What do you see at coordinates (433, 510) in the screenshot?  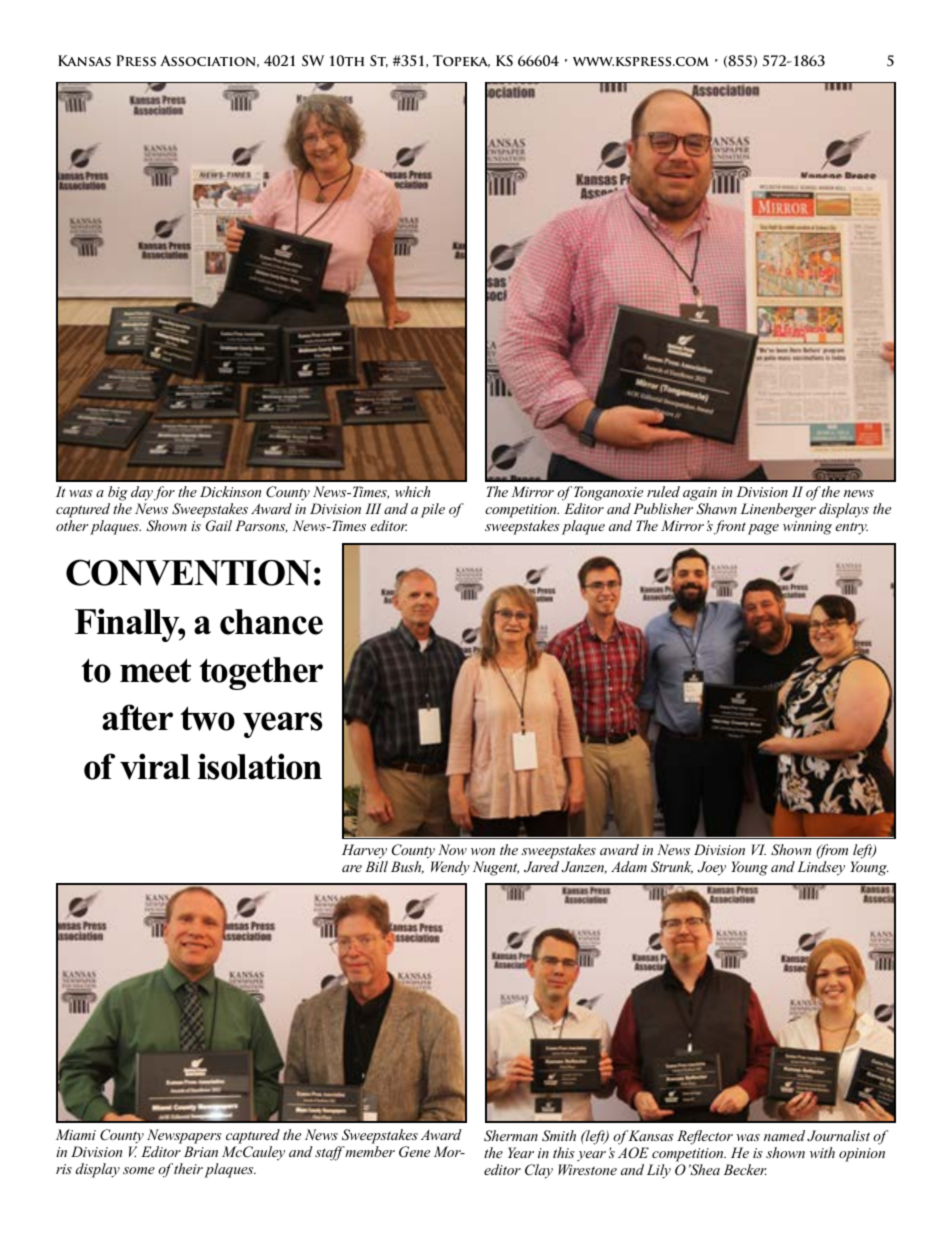 I see `pile` at bounding box center [433, 510].
